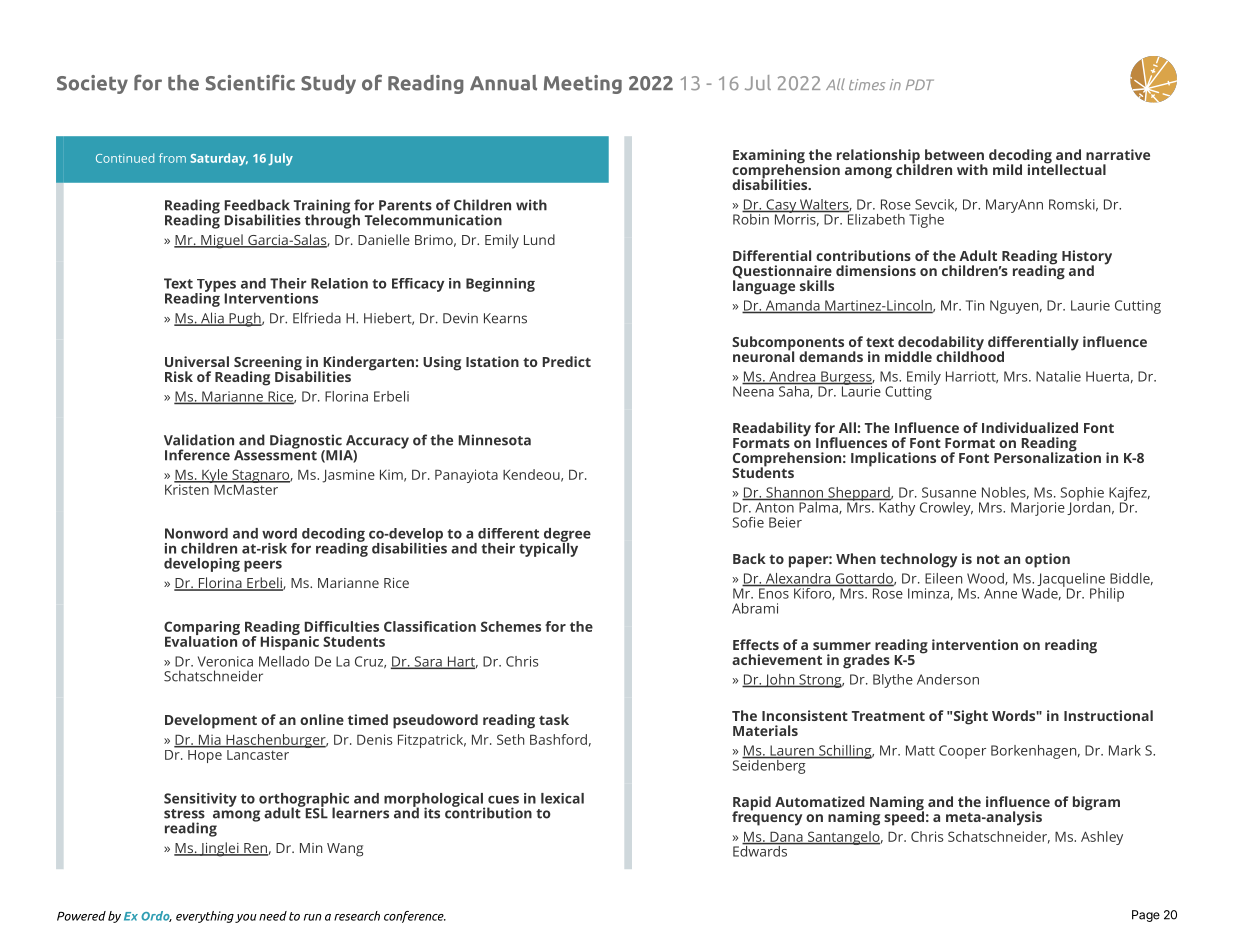  What do you see at coordinates (920, 84) in the screenshot?
I see `PDT` at bounding box center [920, 84].
